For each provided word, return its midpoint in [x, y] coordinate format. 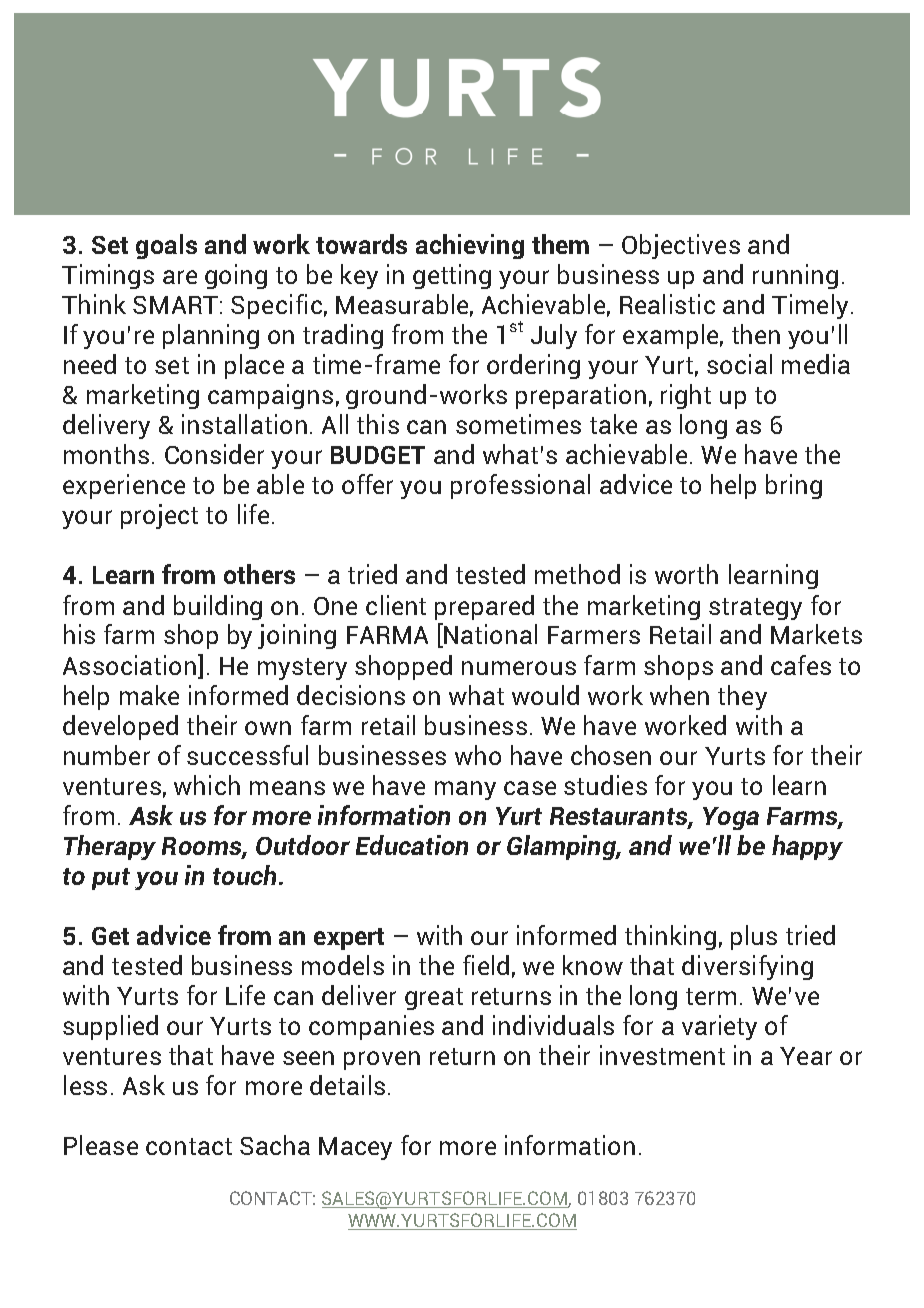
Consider [214, 454]
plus [754, 937]
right [686, 396]
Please [101, 1145]
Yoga [731, 818]
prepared [484, 607]
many [465, 790]
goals [166, 246]
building [218, 607]
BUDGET [378, 455]
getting [452, 276]
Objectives [681, 246]
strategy [755, 609]
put [111, 879]
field [486, 965]
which [207, 785]
